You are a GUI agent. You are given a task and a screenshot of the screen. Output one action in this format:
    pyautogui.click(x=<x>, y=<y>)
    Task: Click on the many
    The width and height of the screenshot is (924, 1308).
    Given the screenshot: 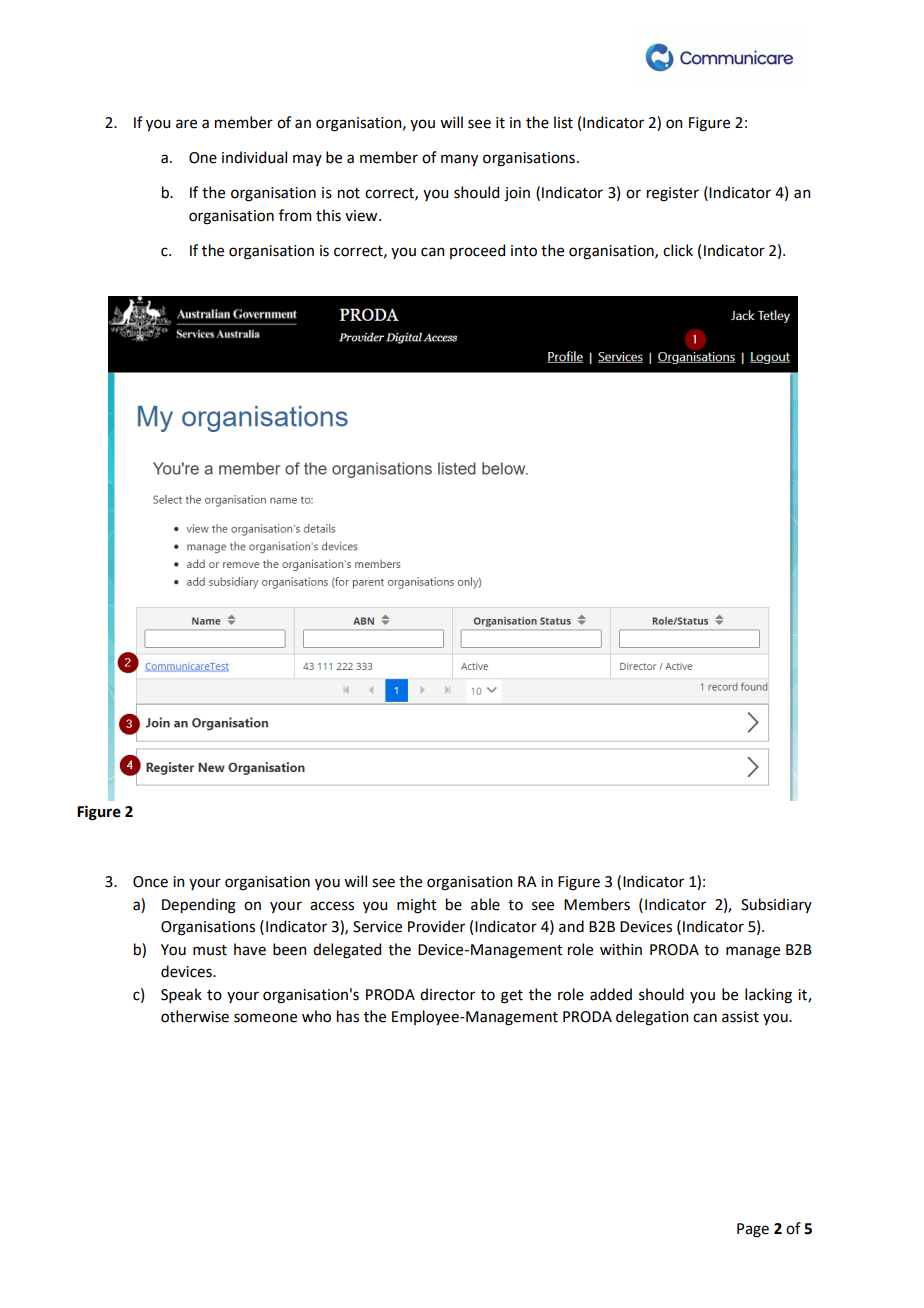 What is the action you would take?
    pyautogui.click(x=459, y=160)
